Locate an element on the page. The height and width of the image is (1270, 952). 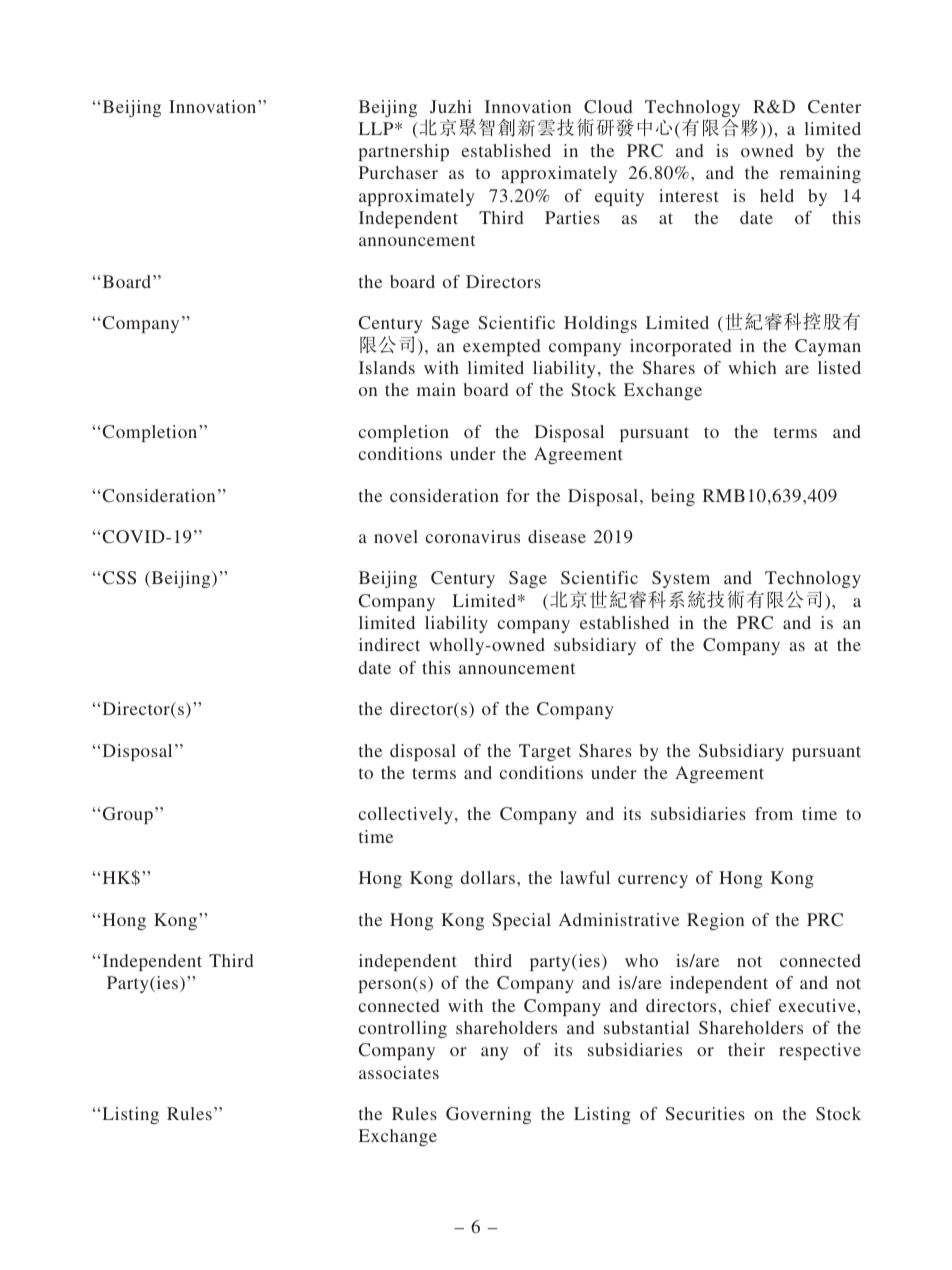
Target is located at coordinates (545, 752).
